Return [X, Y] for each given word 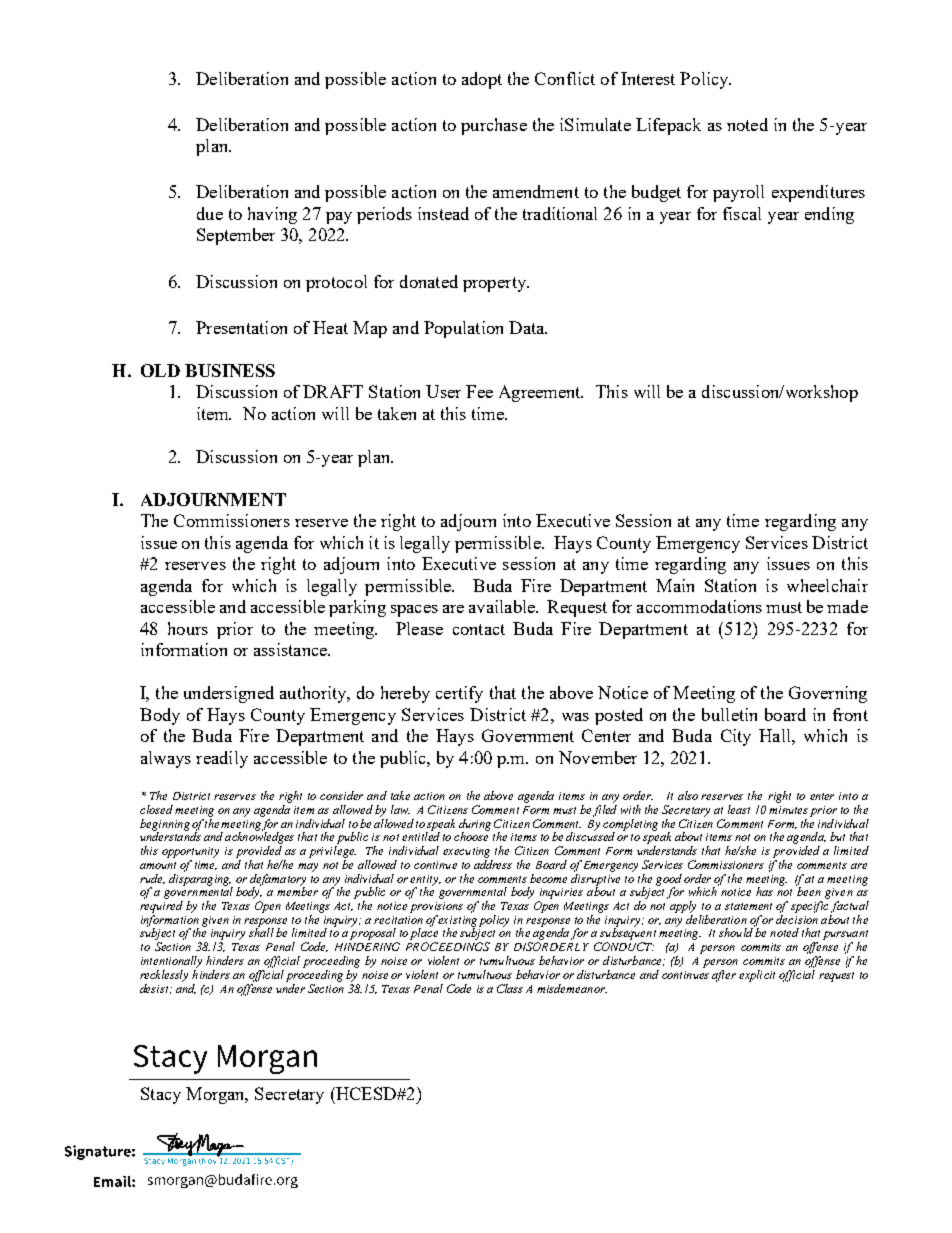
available [503, 606]
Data [528, 327]
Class [510, 988]
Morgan [216, 1095]
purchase [494, 126]
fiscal [742, 213]
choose [471, 835]
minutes [788, 810]
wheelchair [827, 585]
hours [188, 628]
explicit [757, 976]
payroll [738, 193]
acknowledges [259, 838]
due [210, 213]
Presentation [241, 327]
